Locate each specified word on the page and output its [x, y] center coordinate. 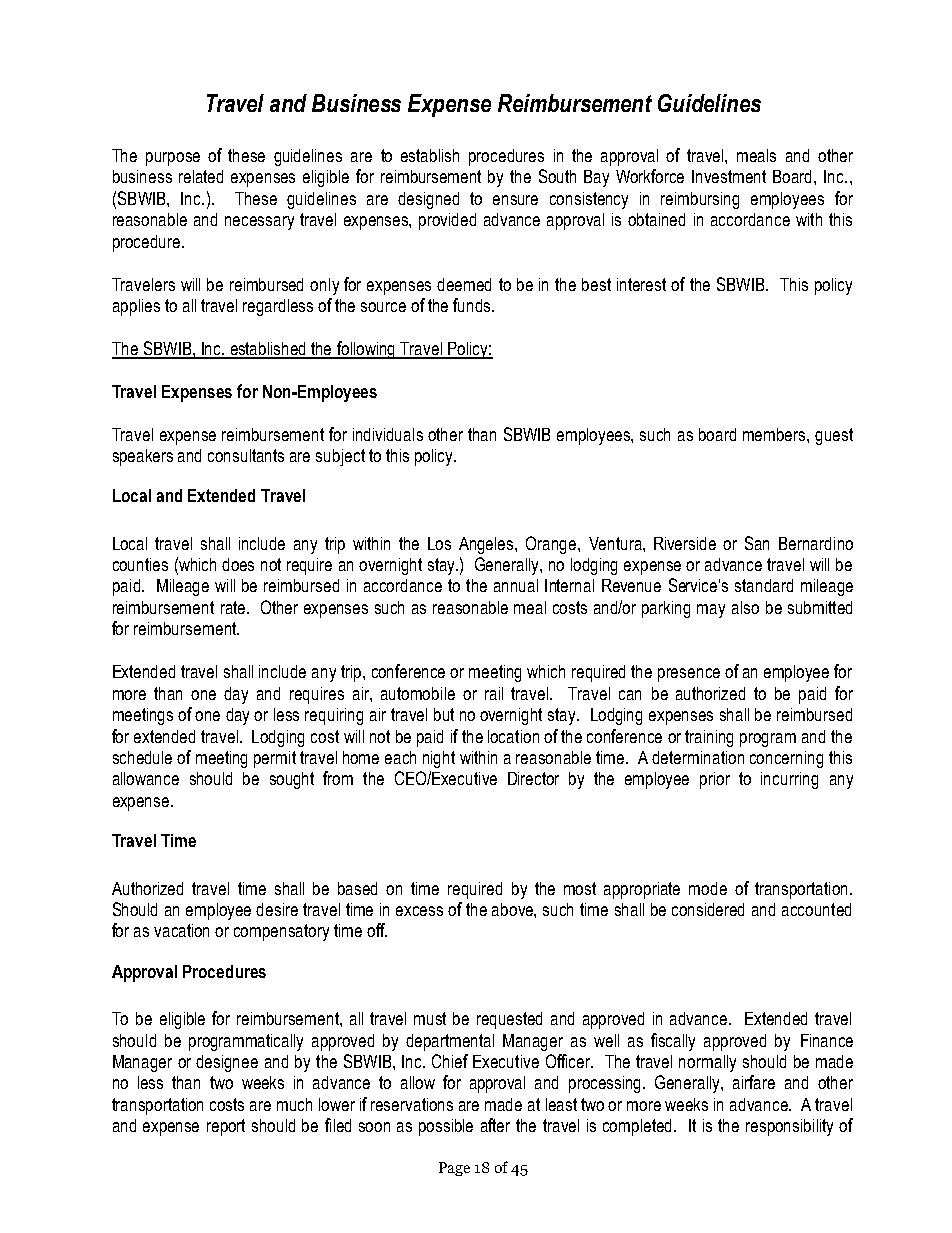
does [238, 564]
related [201, 176]
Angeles [487, 545]
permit [275, 759]
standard [764, 585]
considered [708, 909]
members [775, 434]
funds [473, 305]
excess [419, 911]
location [513, 736]
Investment [729, 176]
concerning [786, 759]
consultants [246, 455]
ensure [515, 200]
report [226, 1127]
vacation [181, 930]
